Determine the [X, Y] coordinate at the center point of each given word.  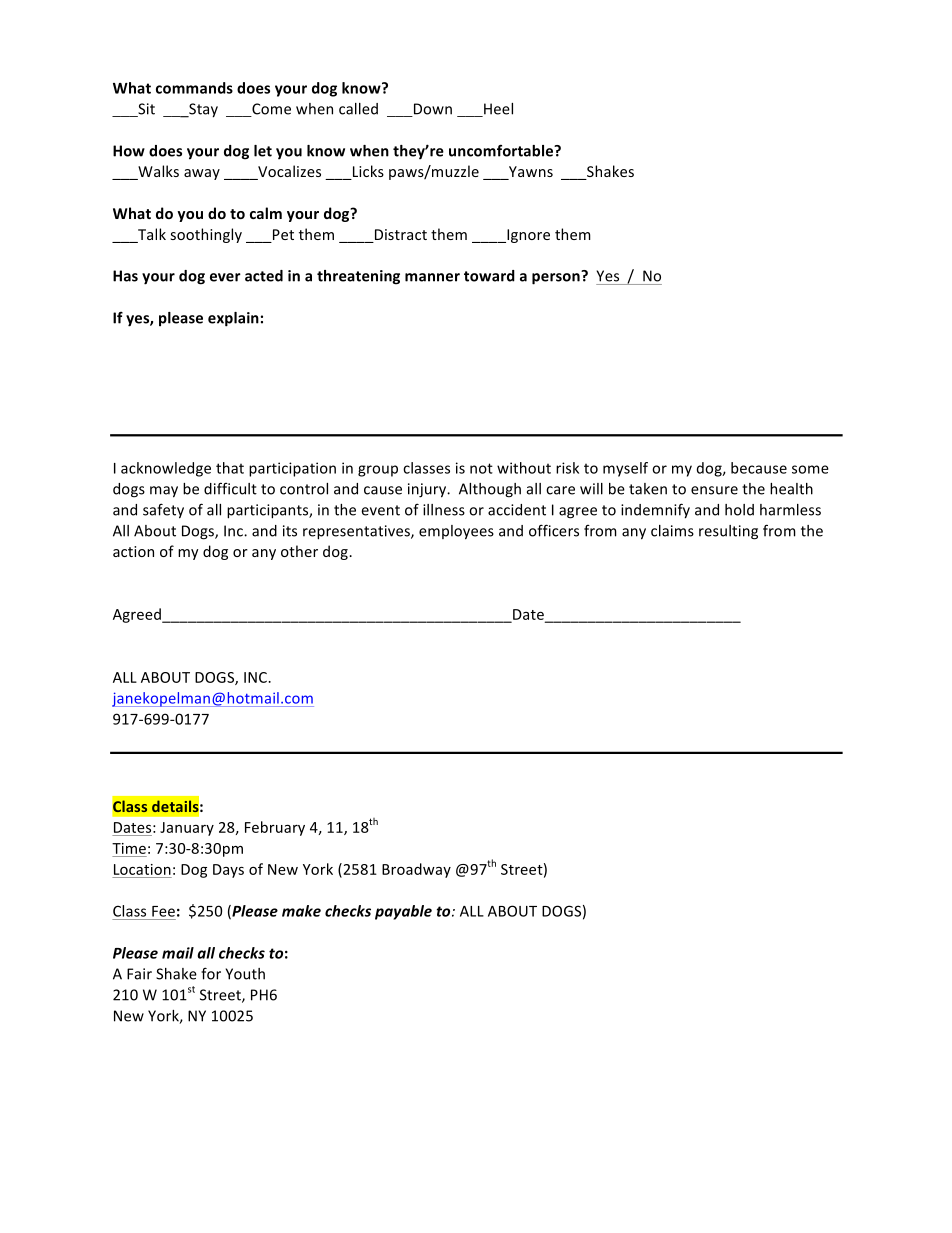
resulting [728, 532]
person [557, 278]
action [133, 551]
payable [403, 912]
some [810, 469]
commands [194, 88]
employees [456, 532]
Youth [245, 974]
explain [233, 319]
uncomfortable [502, 150]
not [481, 468]
